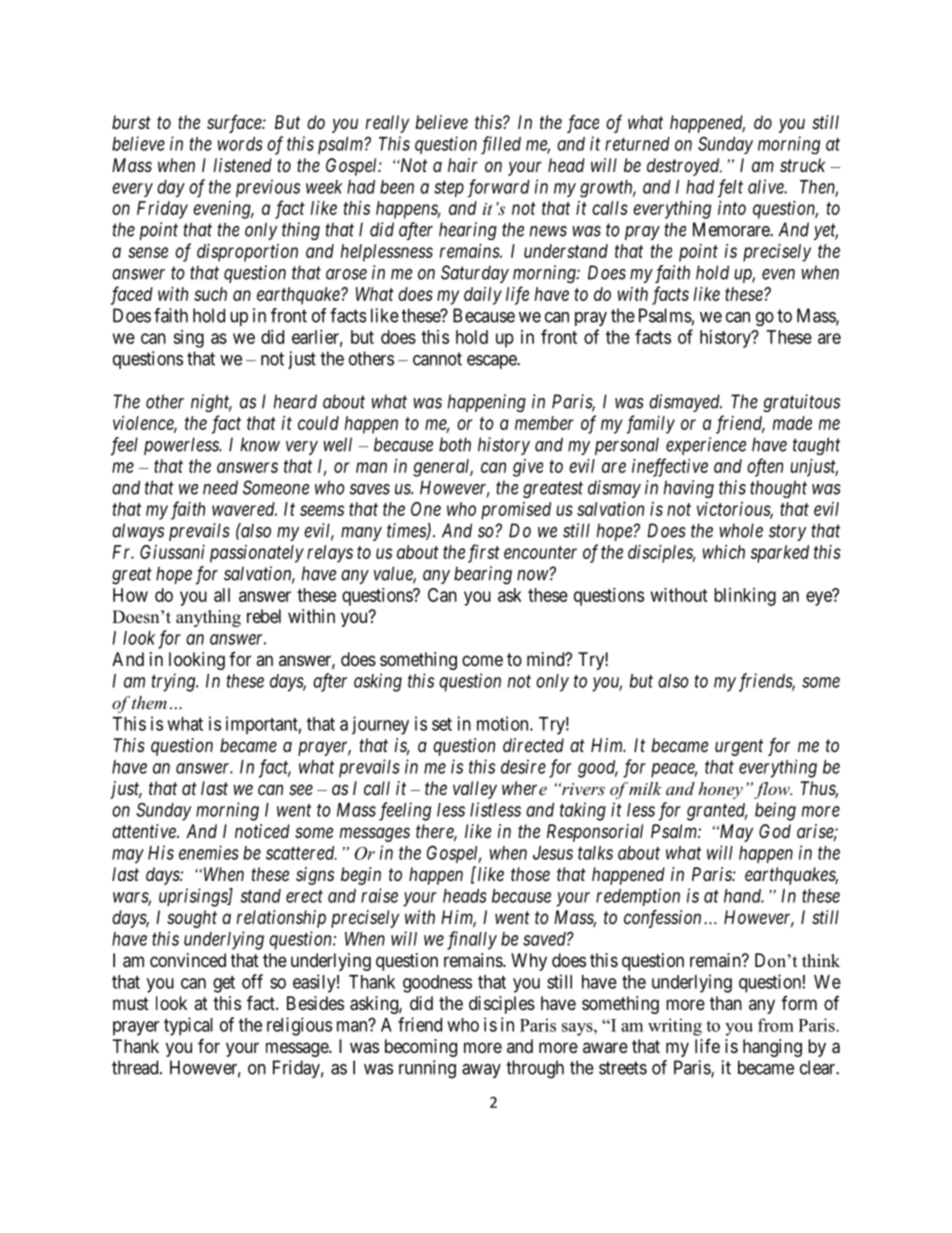 The width and height of the image is (952, 1233). I want to click on know, so click(260, 444).
